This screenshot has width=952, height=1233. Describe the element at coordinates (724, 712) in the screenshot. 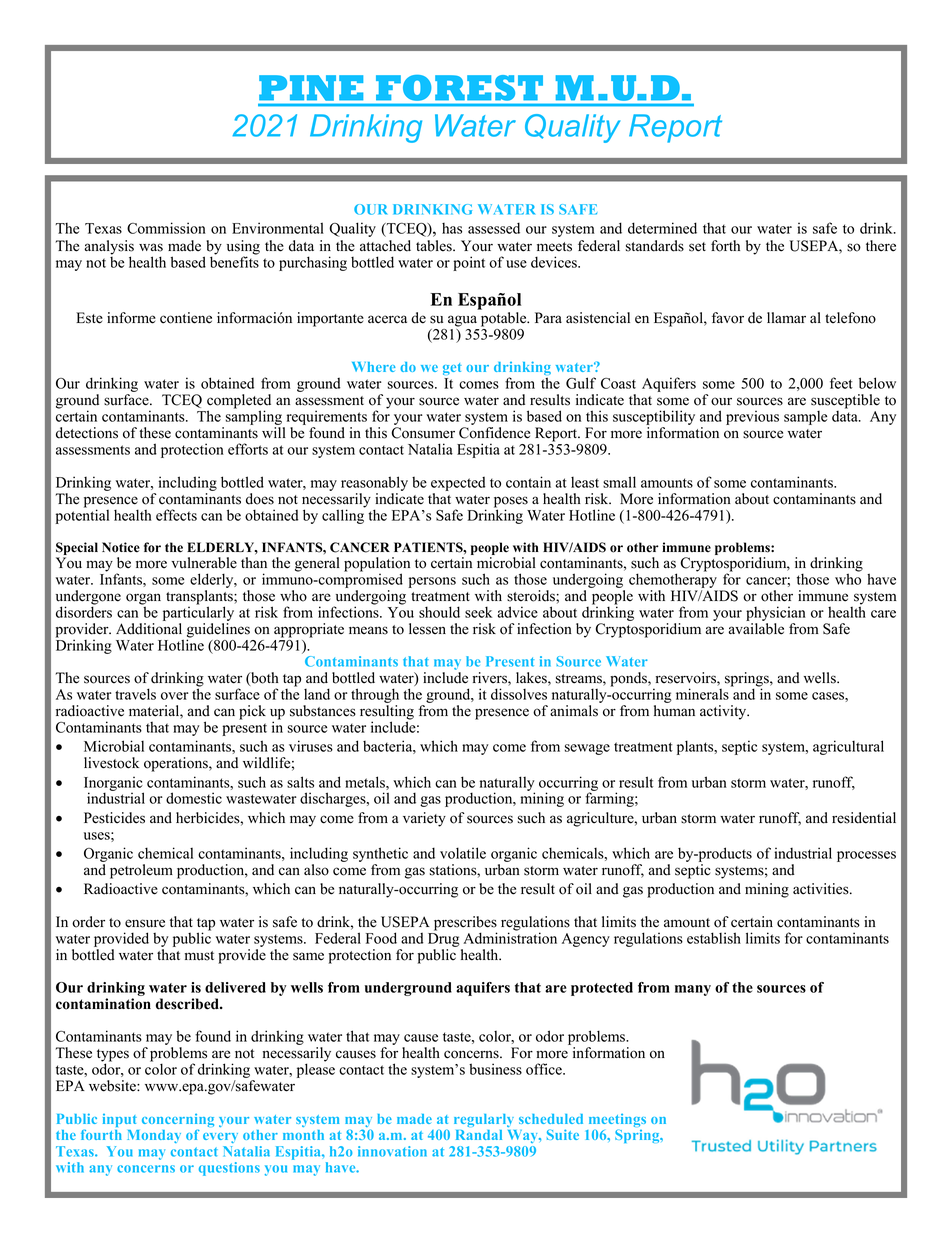

I see `activity` at that location.
